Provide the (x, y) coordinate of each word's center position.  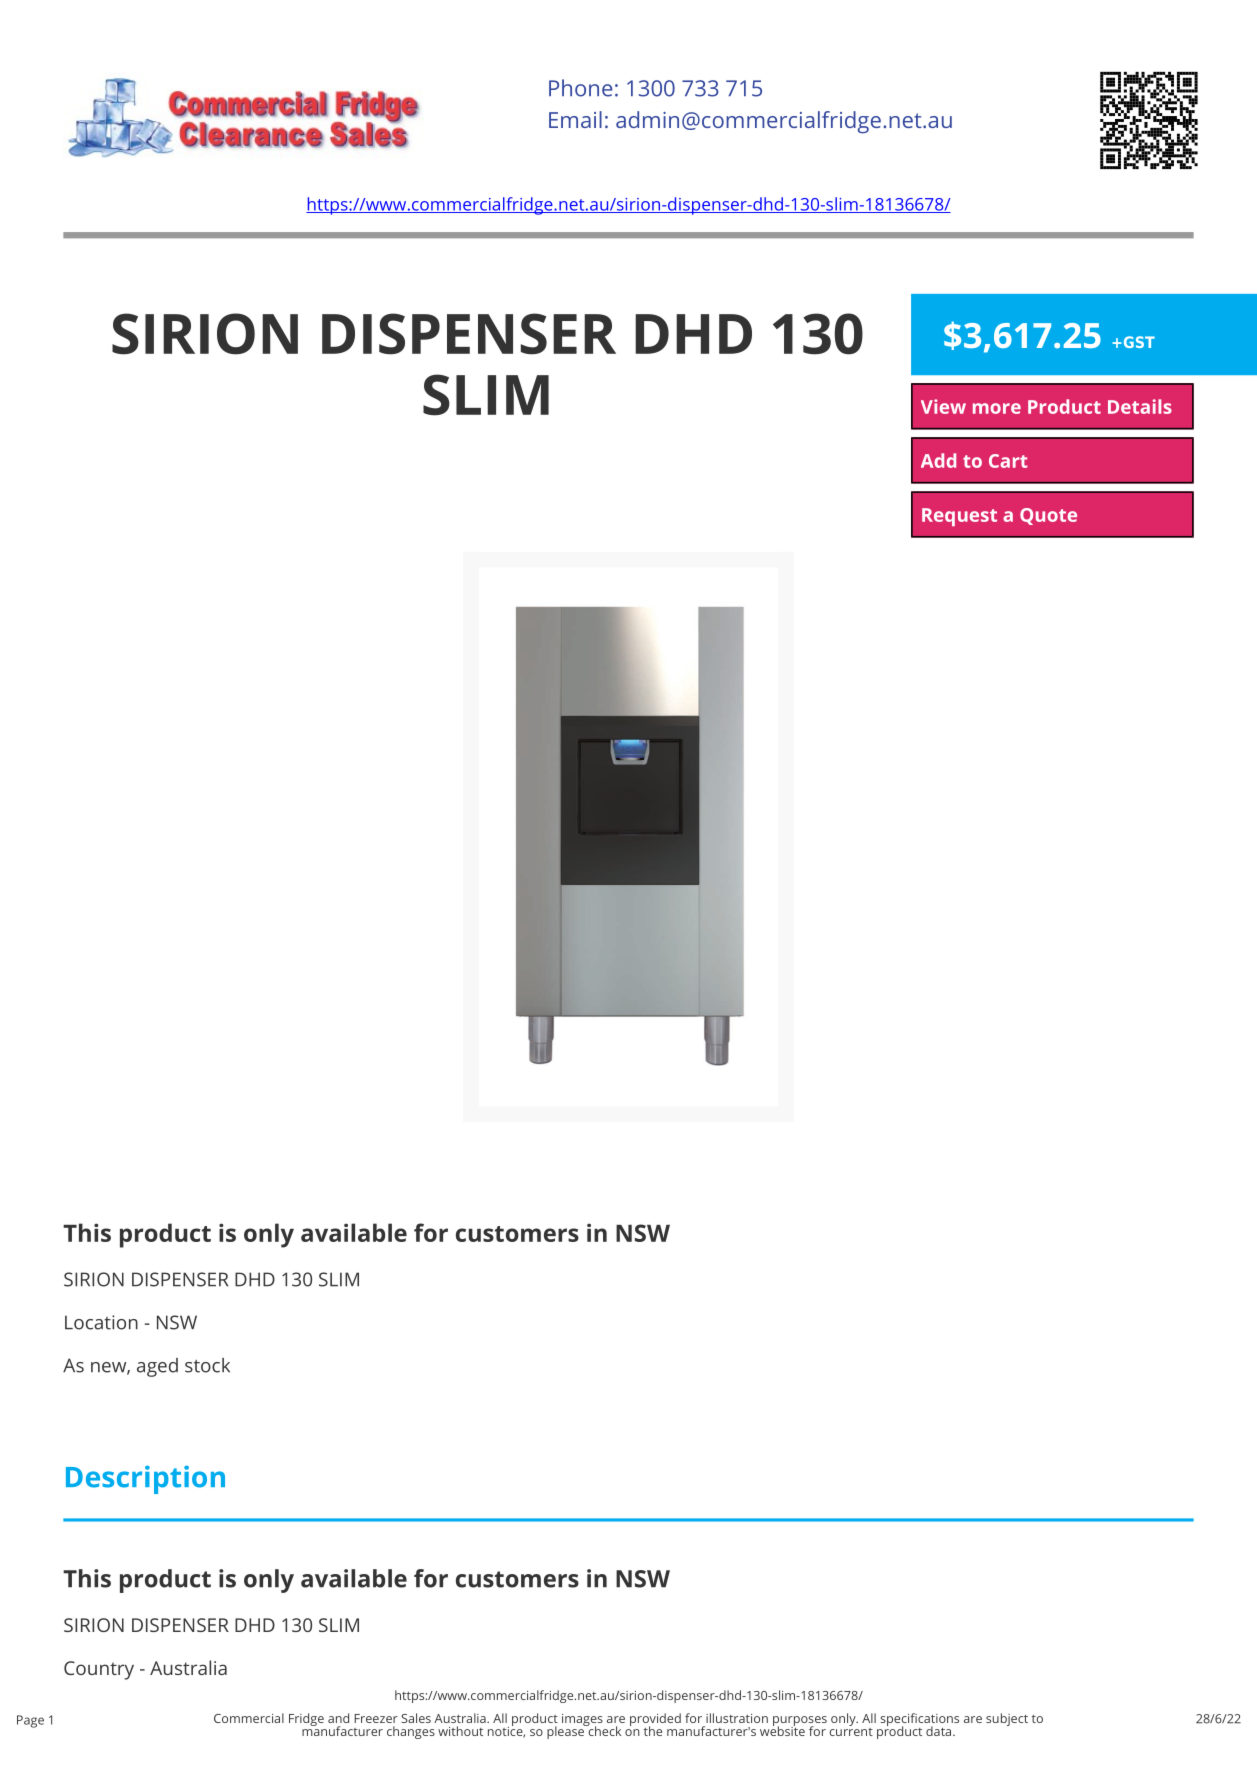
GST (1138, 342)
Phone (580, 88)
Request (959, 517)
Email (575, 119)
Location (101, 1322)
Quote (1048, 516)
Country (99, 1670)
